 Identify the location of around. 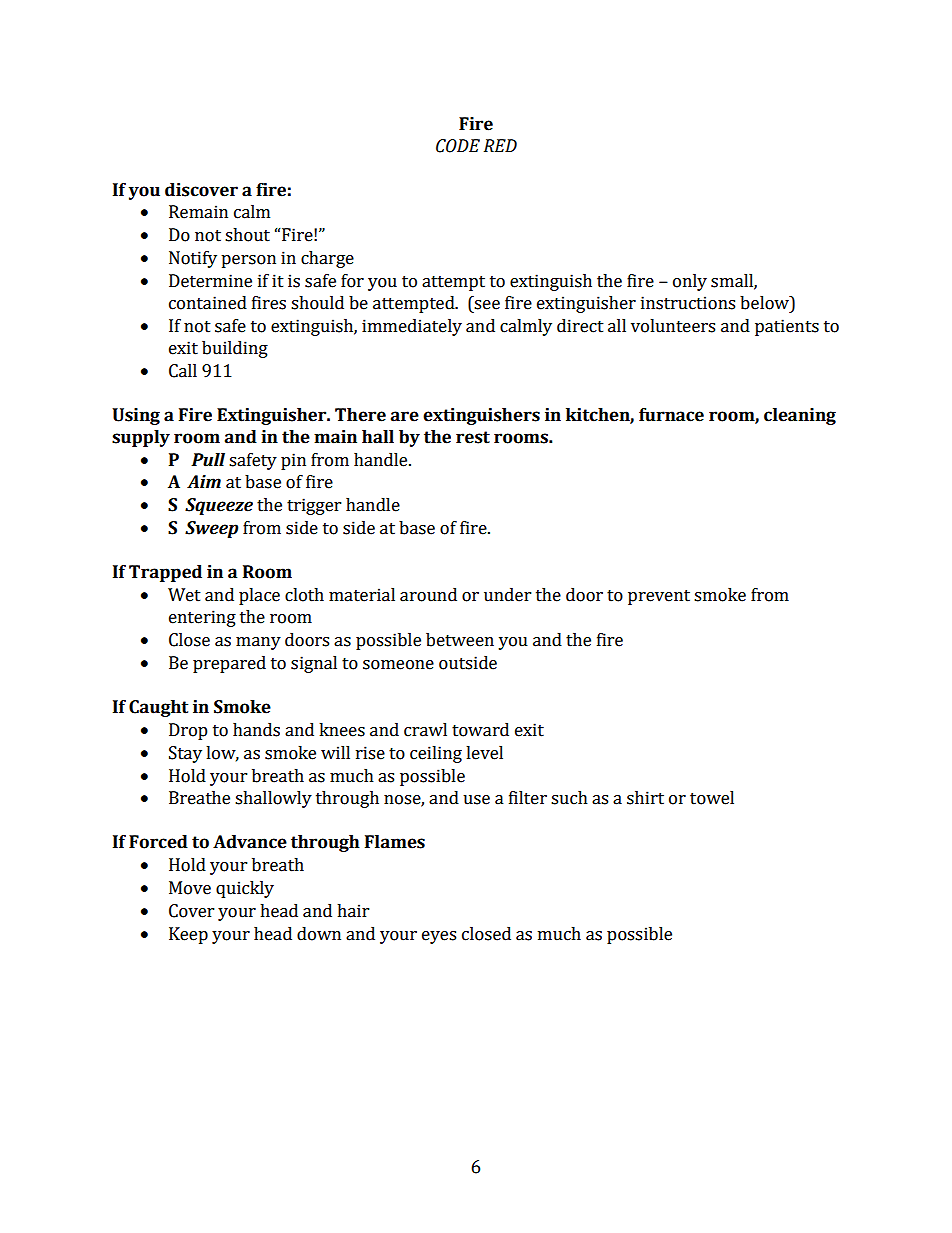
(428, 595).
